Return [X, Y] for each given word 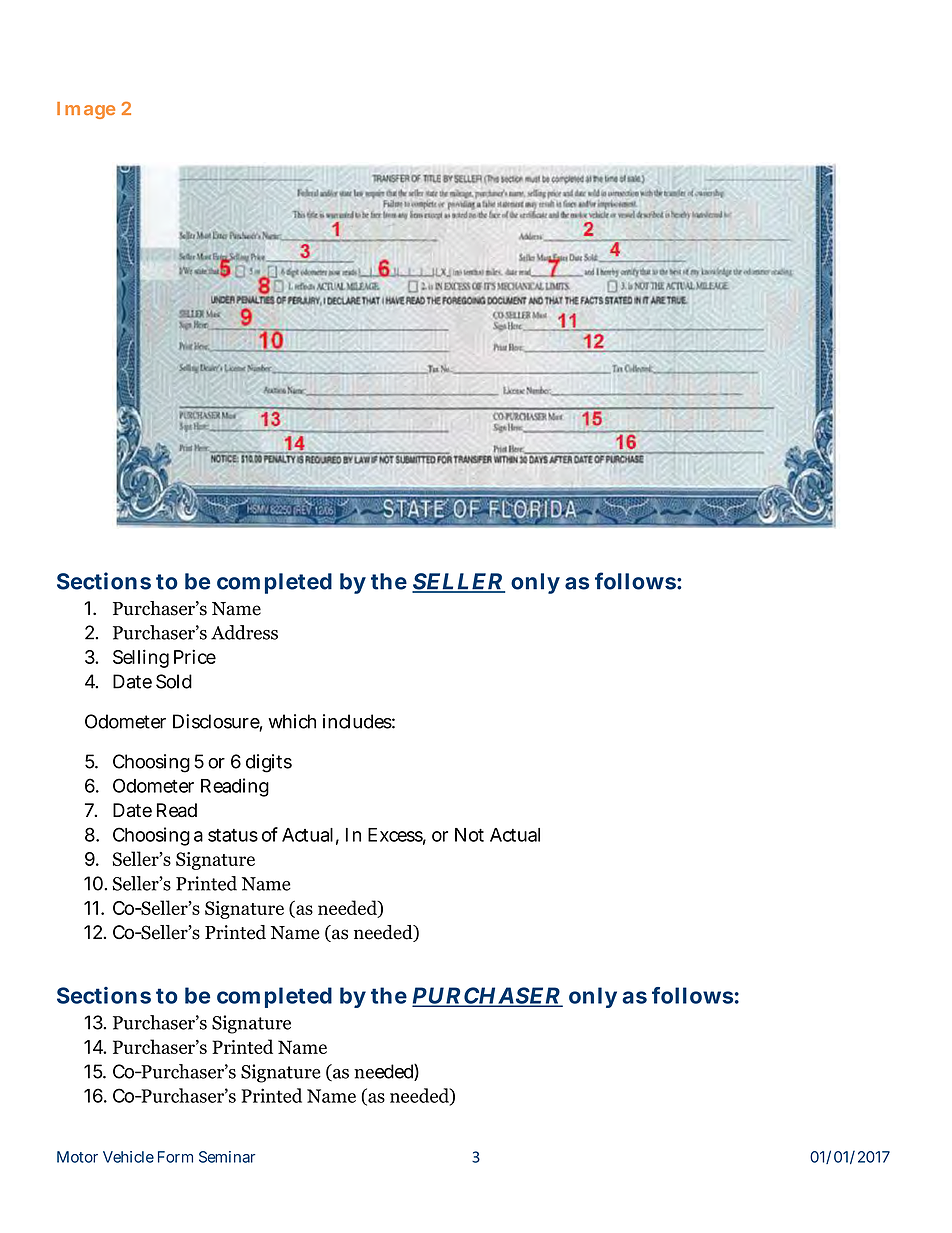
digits [269, 763]
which [292, 721]
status [233, 835]
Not [469, 835]
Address [244, 632]
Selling [141, 658]
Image [86, 110]
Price [195, 656]
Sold [174, 681]
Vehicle [128, 1157]
